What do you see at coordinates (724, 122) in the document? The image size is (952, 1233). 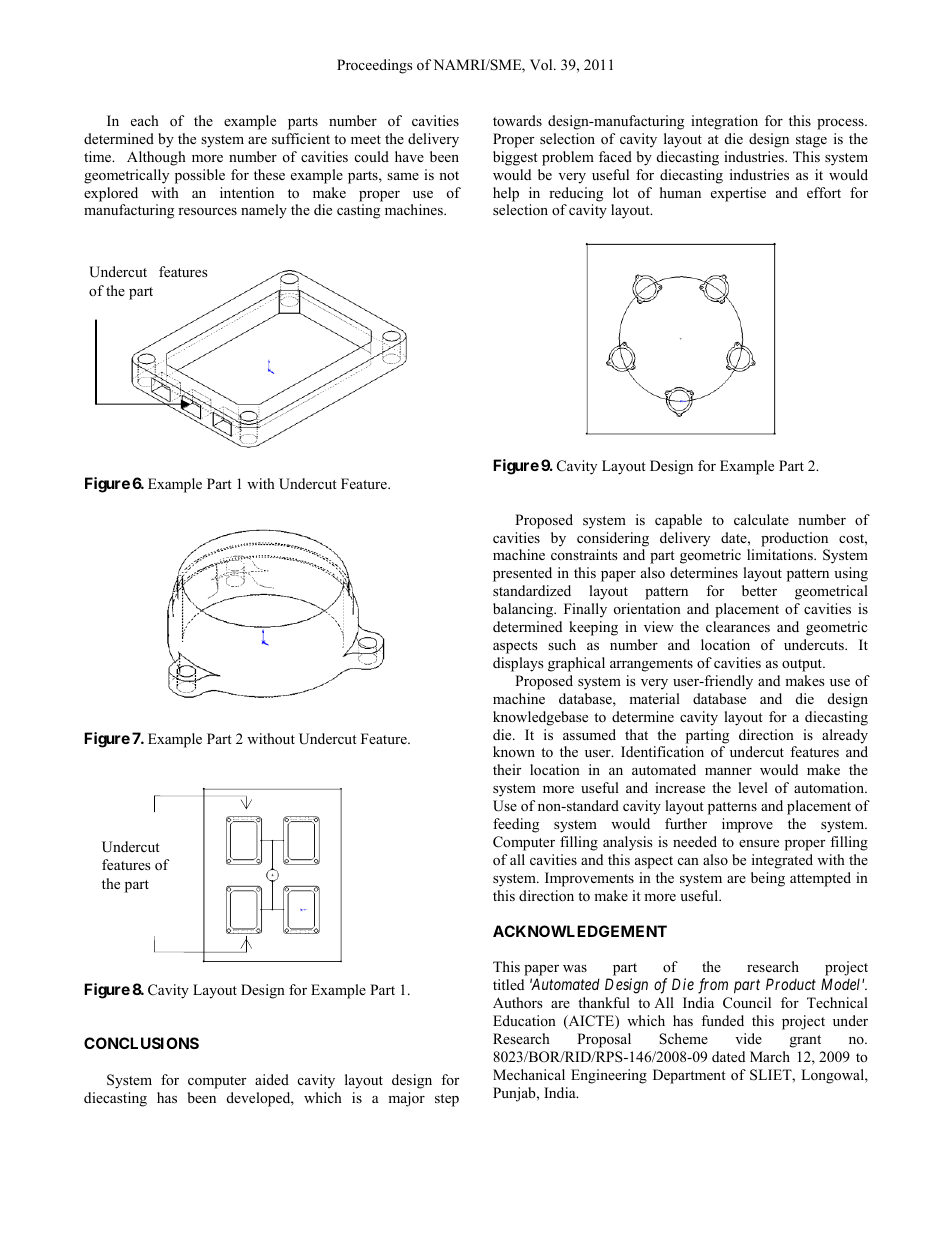 I see `integration` at bounding box center [724, 122].
